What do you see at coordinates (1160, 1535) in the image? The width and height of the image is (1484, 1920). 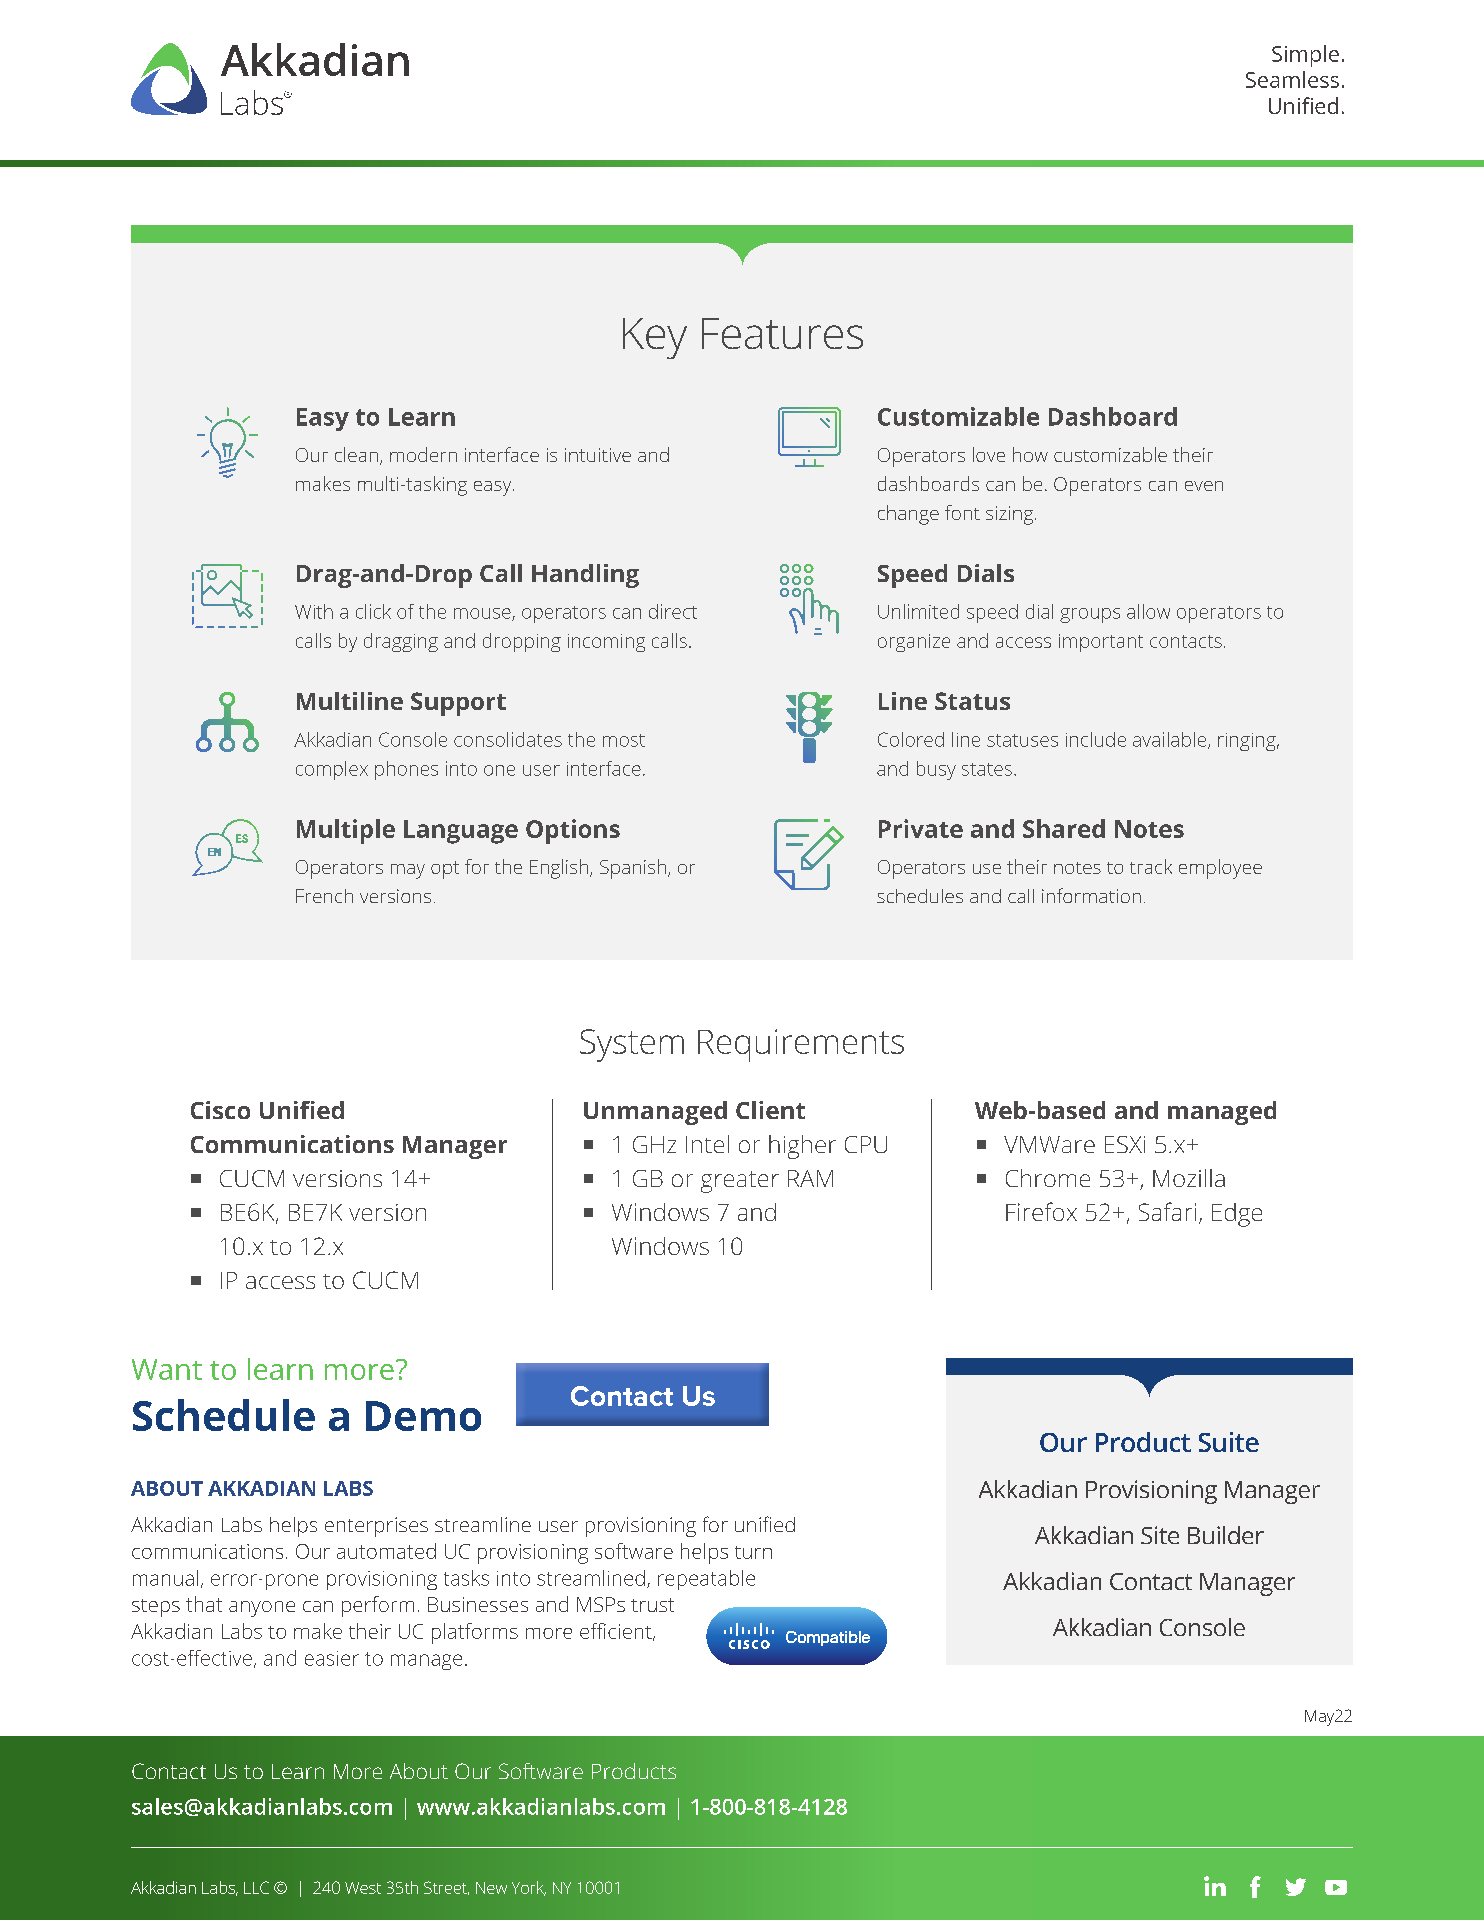 I see `Site` at bounding box center [1160, 1535].
